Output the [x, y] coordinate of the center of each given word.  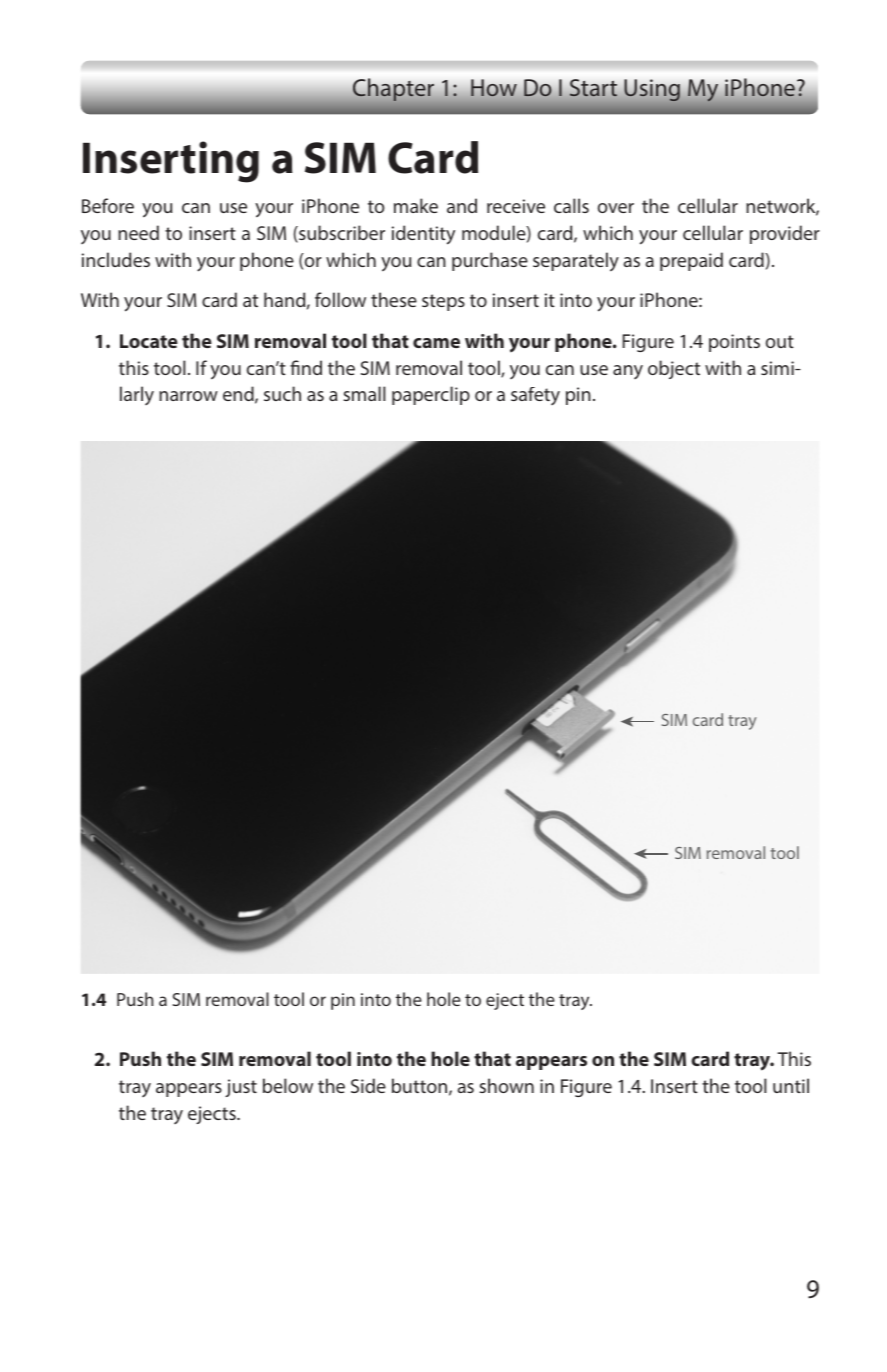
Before [108, 205]
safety [535, 396]
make [416, 205]
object [674, 369]
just [241, 1088]
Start [593, 88]
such [282, 393]
